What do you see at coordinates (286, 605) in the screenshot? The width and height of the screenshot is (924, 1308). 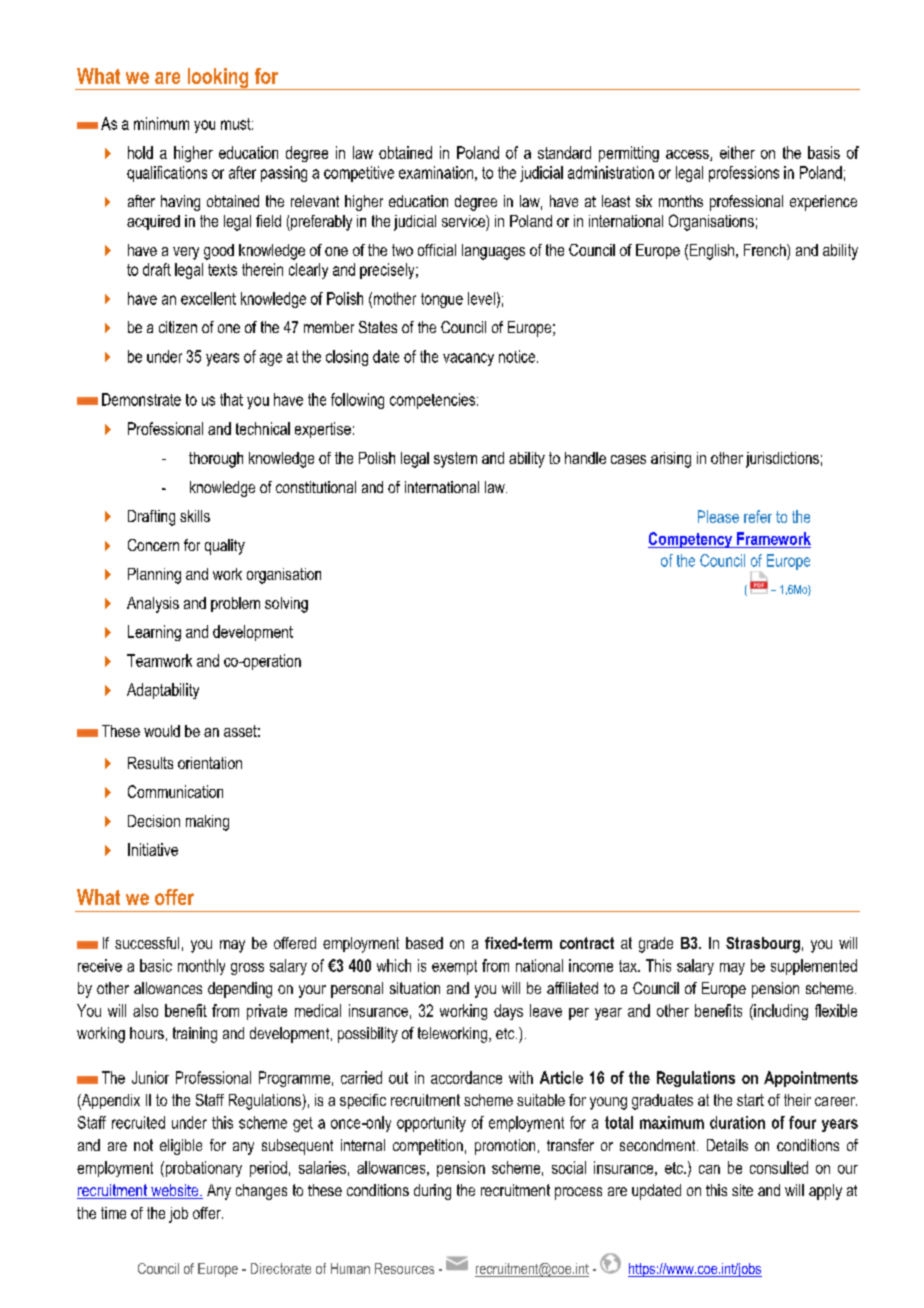 I see `solving` at bounding box center [286, 605].
